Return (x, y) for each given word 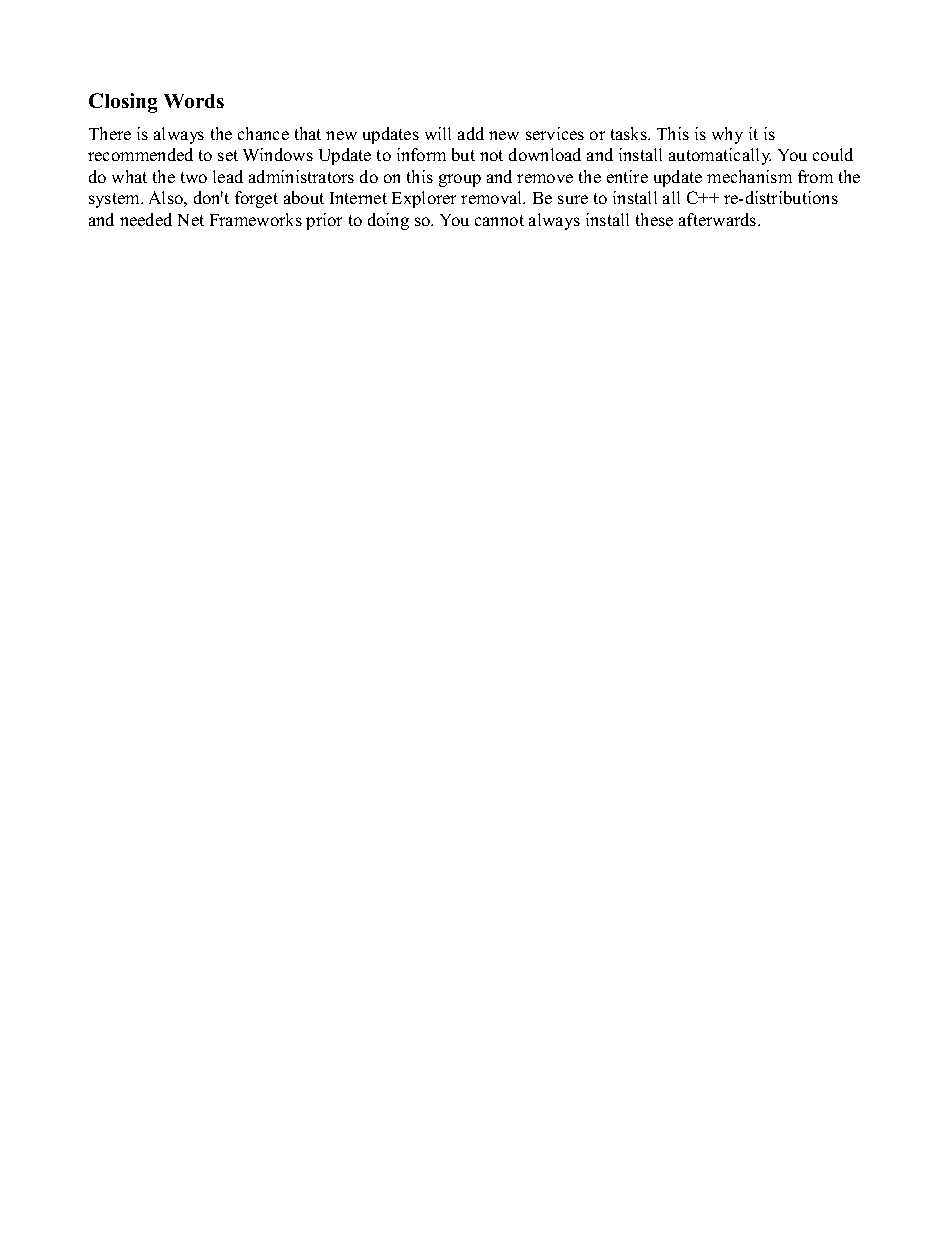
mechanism (749, 176)
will (438, 133)
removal (493, 197)
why (727, 135)
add (471, 133)
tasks (630, 133)
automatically (720, 156)
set (228, 155)
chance (263, 133)
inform (421, 154)
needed (146, 219)
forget (256, 199)
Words (194, 101)
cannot (499, 220)
